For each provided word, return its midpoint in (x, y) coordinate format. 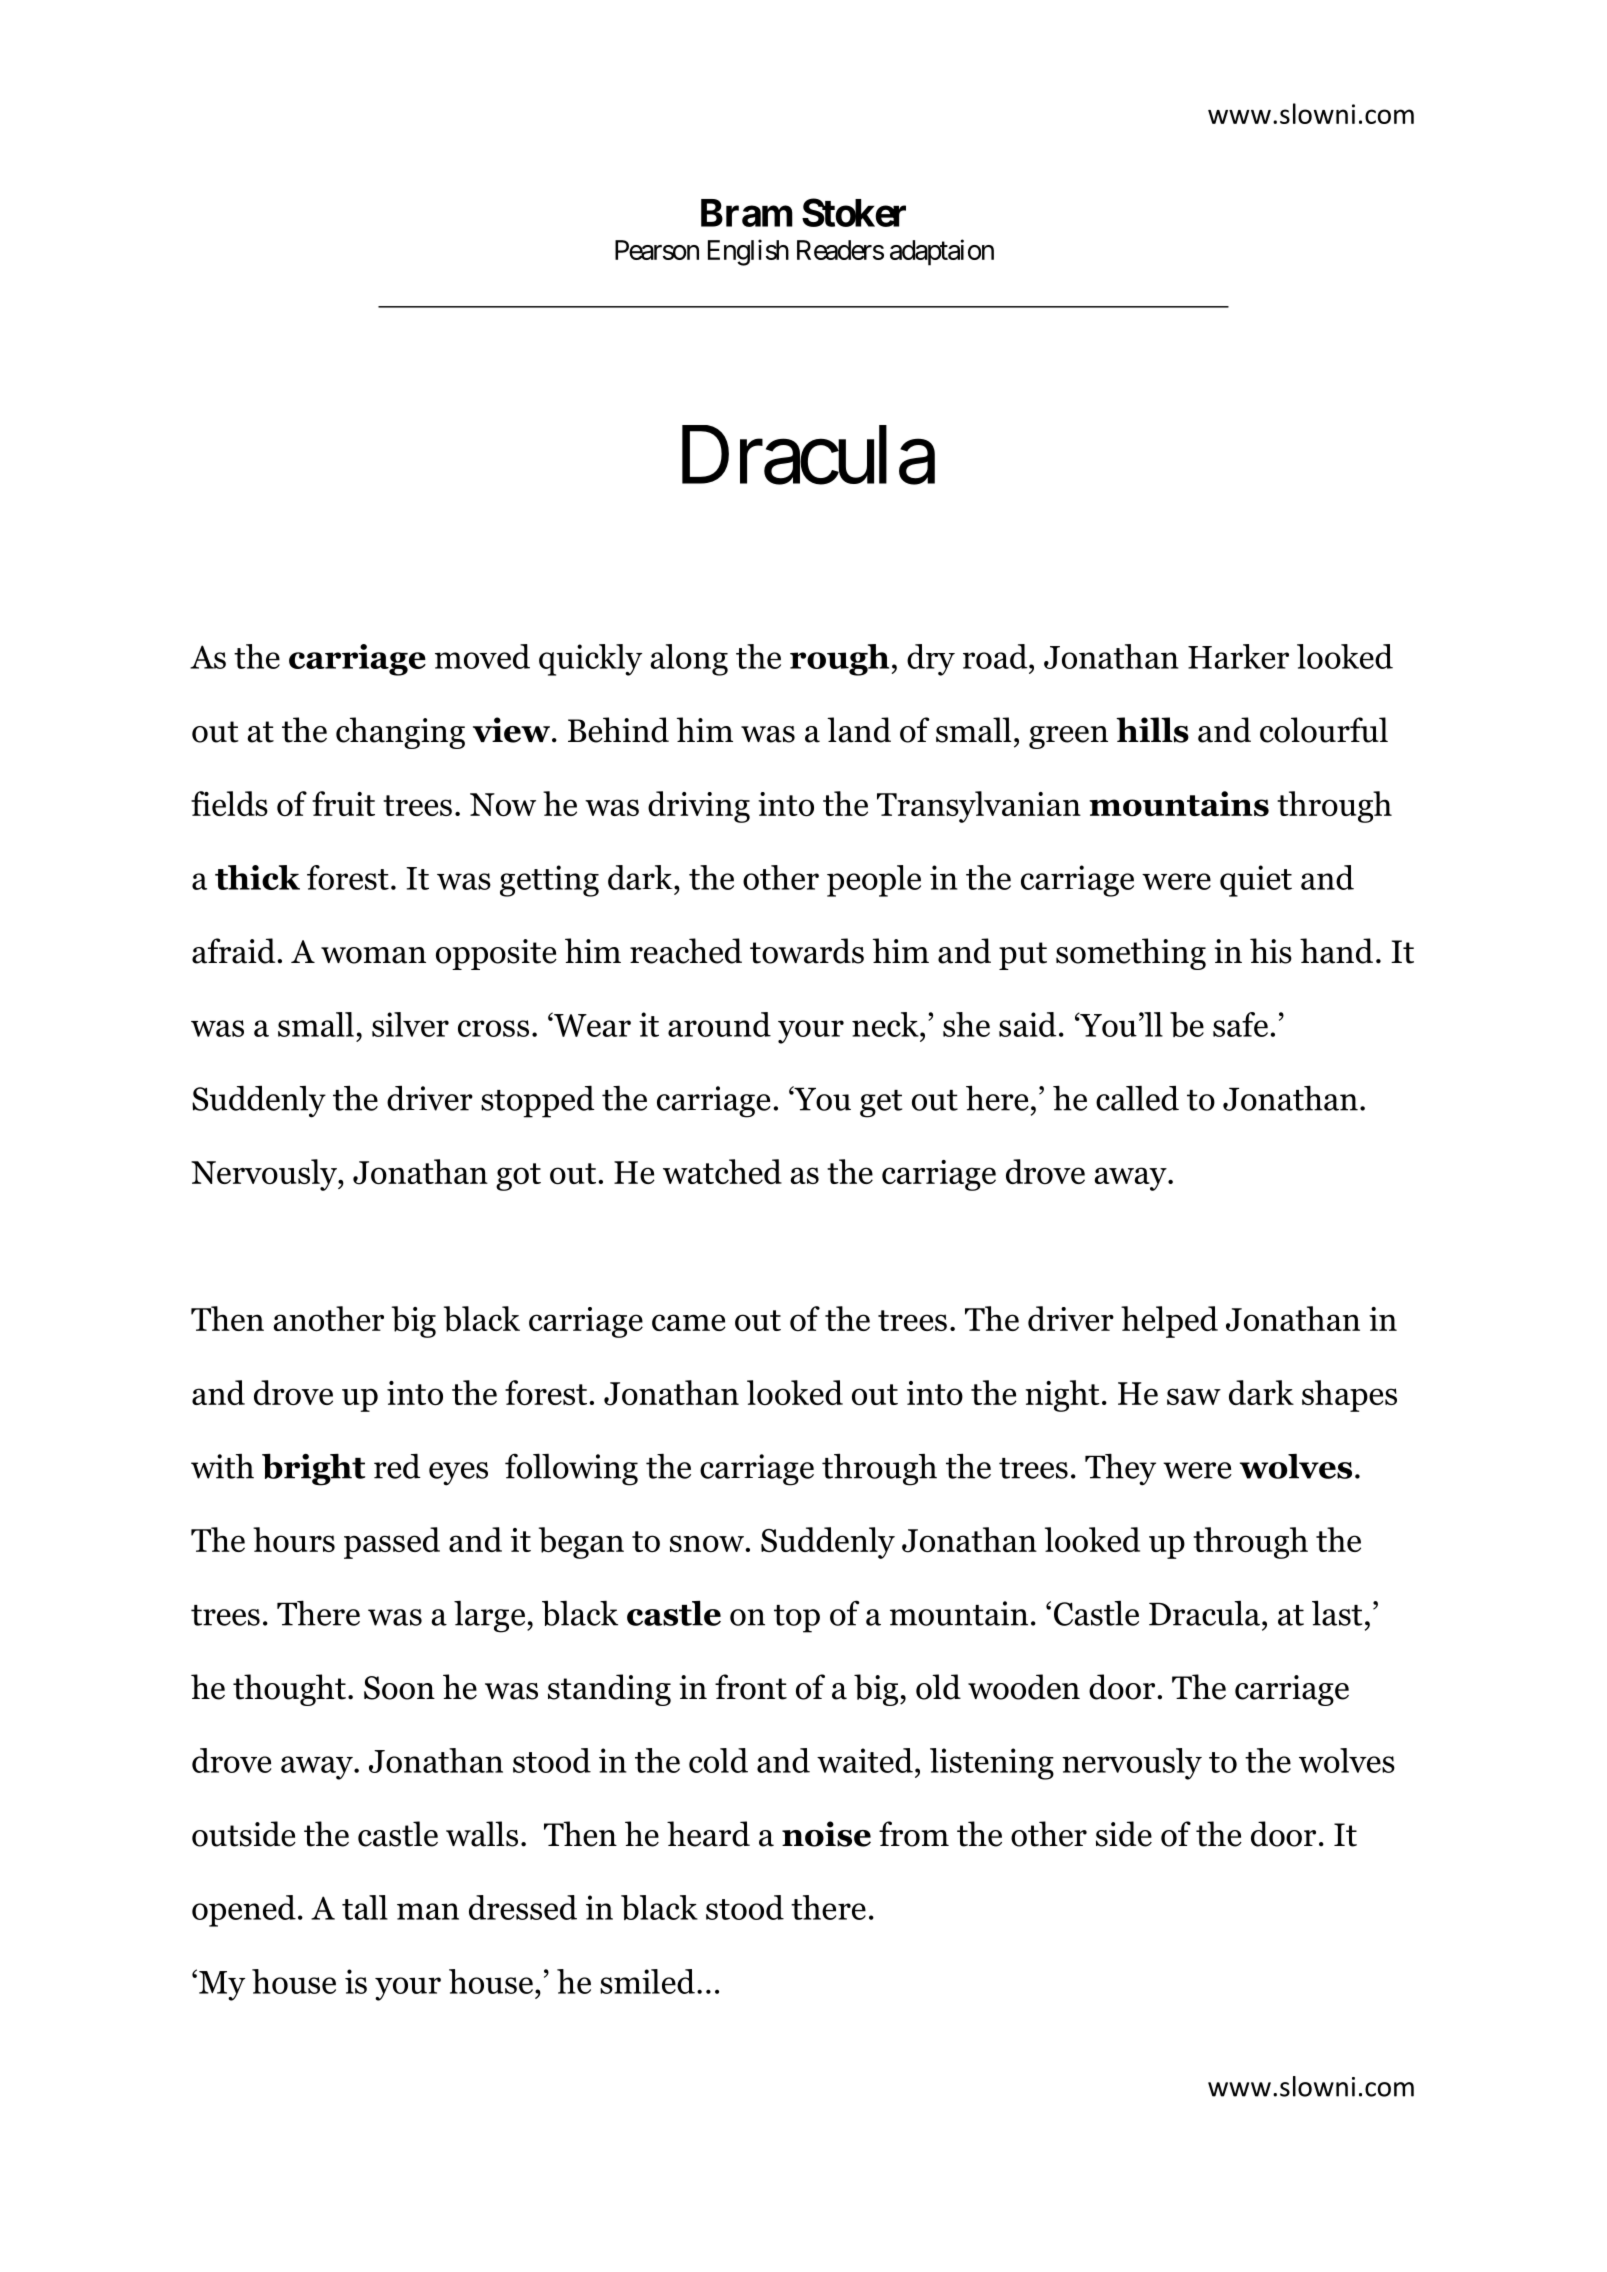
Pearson (657, 250)
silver (410, 1024)
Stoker (854, 212)
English (748, 252)
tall (365, 1907)
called (1137, 1098)
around (719, 1024)
